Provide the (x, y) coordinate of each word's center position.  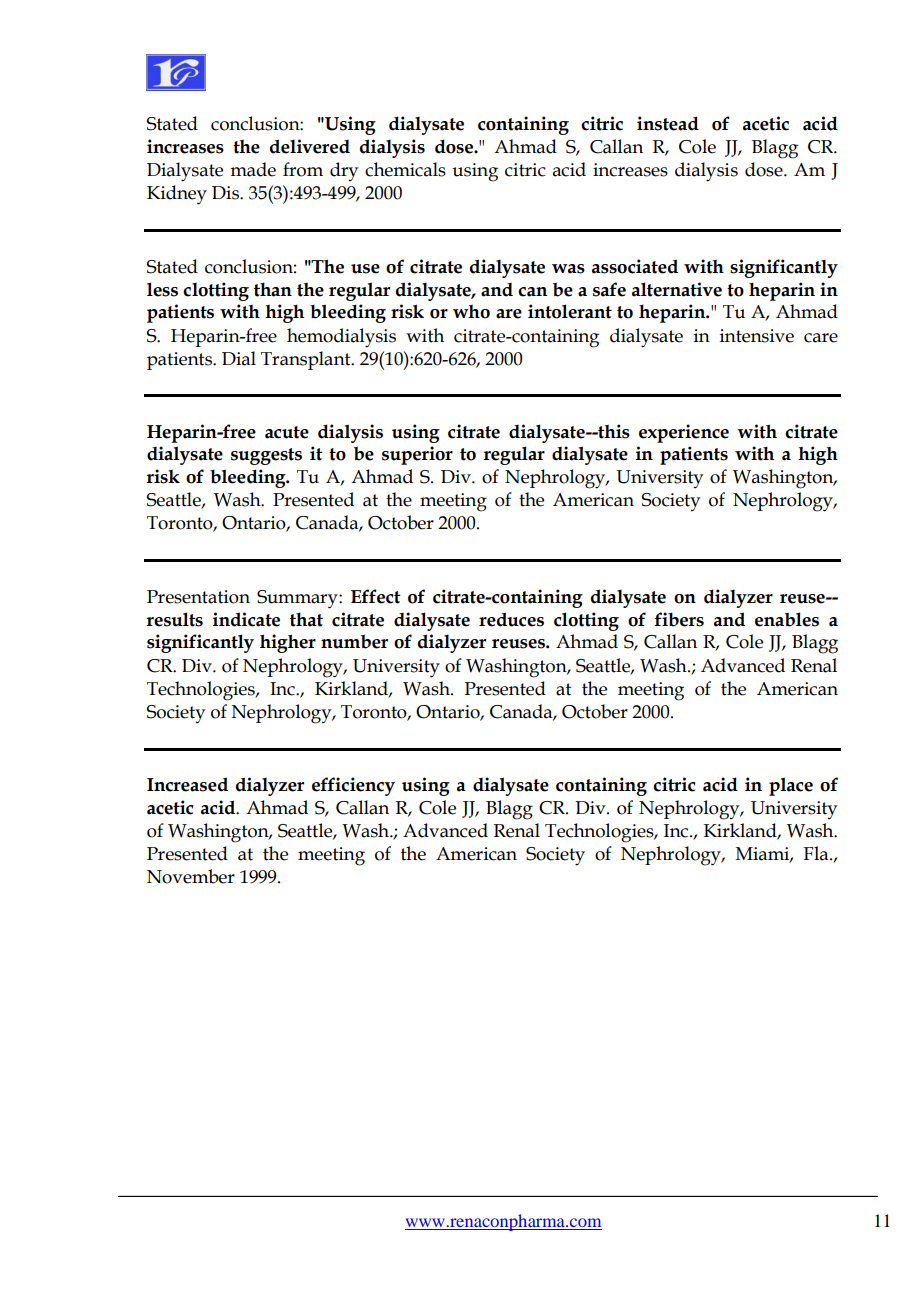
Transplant (307, 360)
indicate (246, 619)
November (191, 876)
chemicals (405, 169)
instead (668, 123)
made (253, 169)
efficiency (353, 786)
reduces (511, 619)
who (471, 312)
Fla (817, 853)
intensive (757, 336)
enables (787, 619)
